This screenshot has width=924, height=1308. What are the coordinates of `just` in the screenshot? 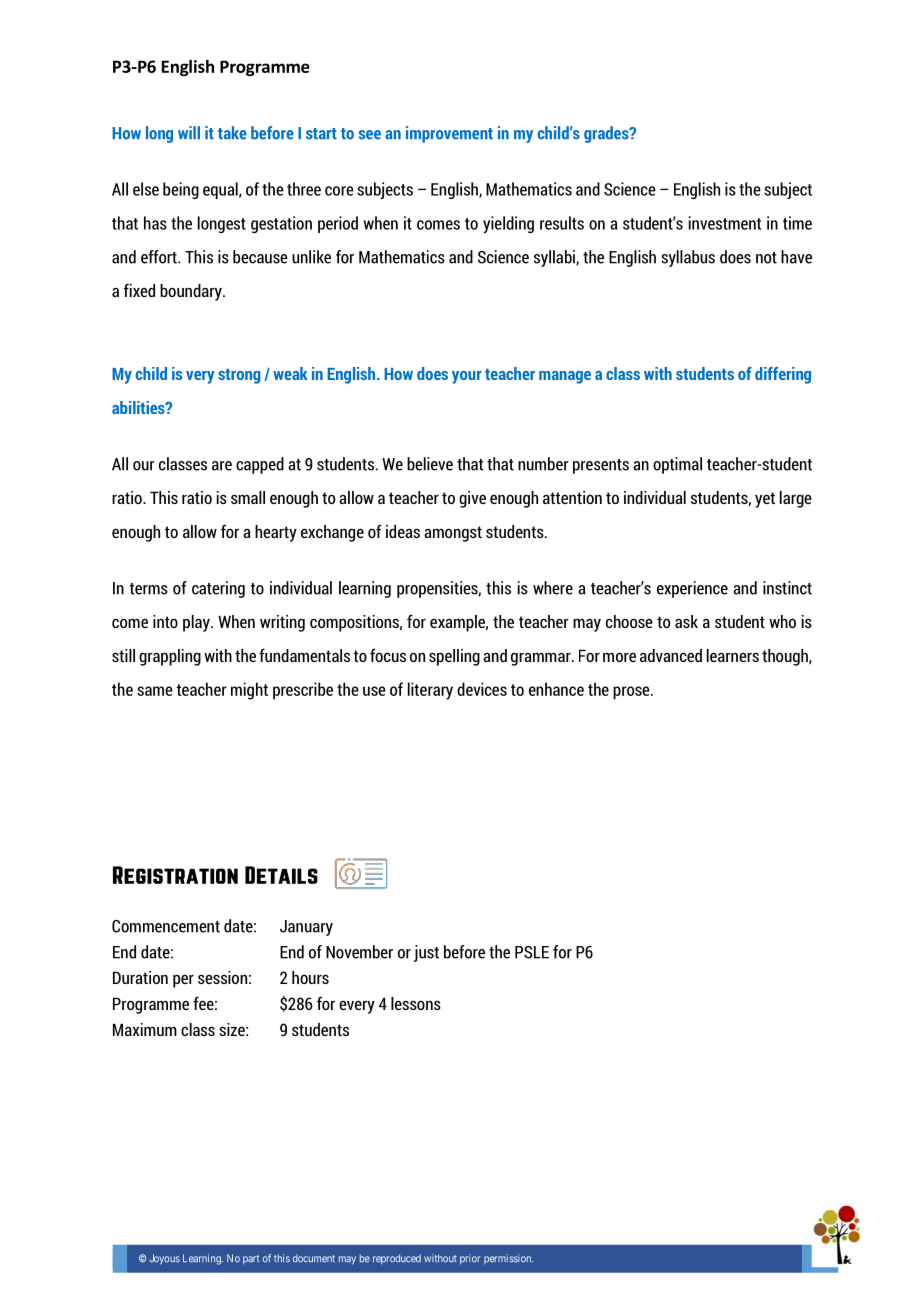 It's located at (426, 953).
